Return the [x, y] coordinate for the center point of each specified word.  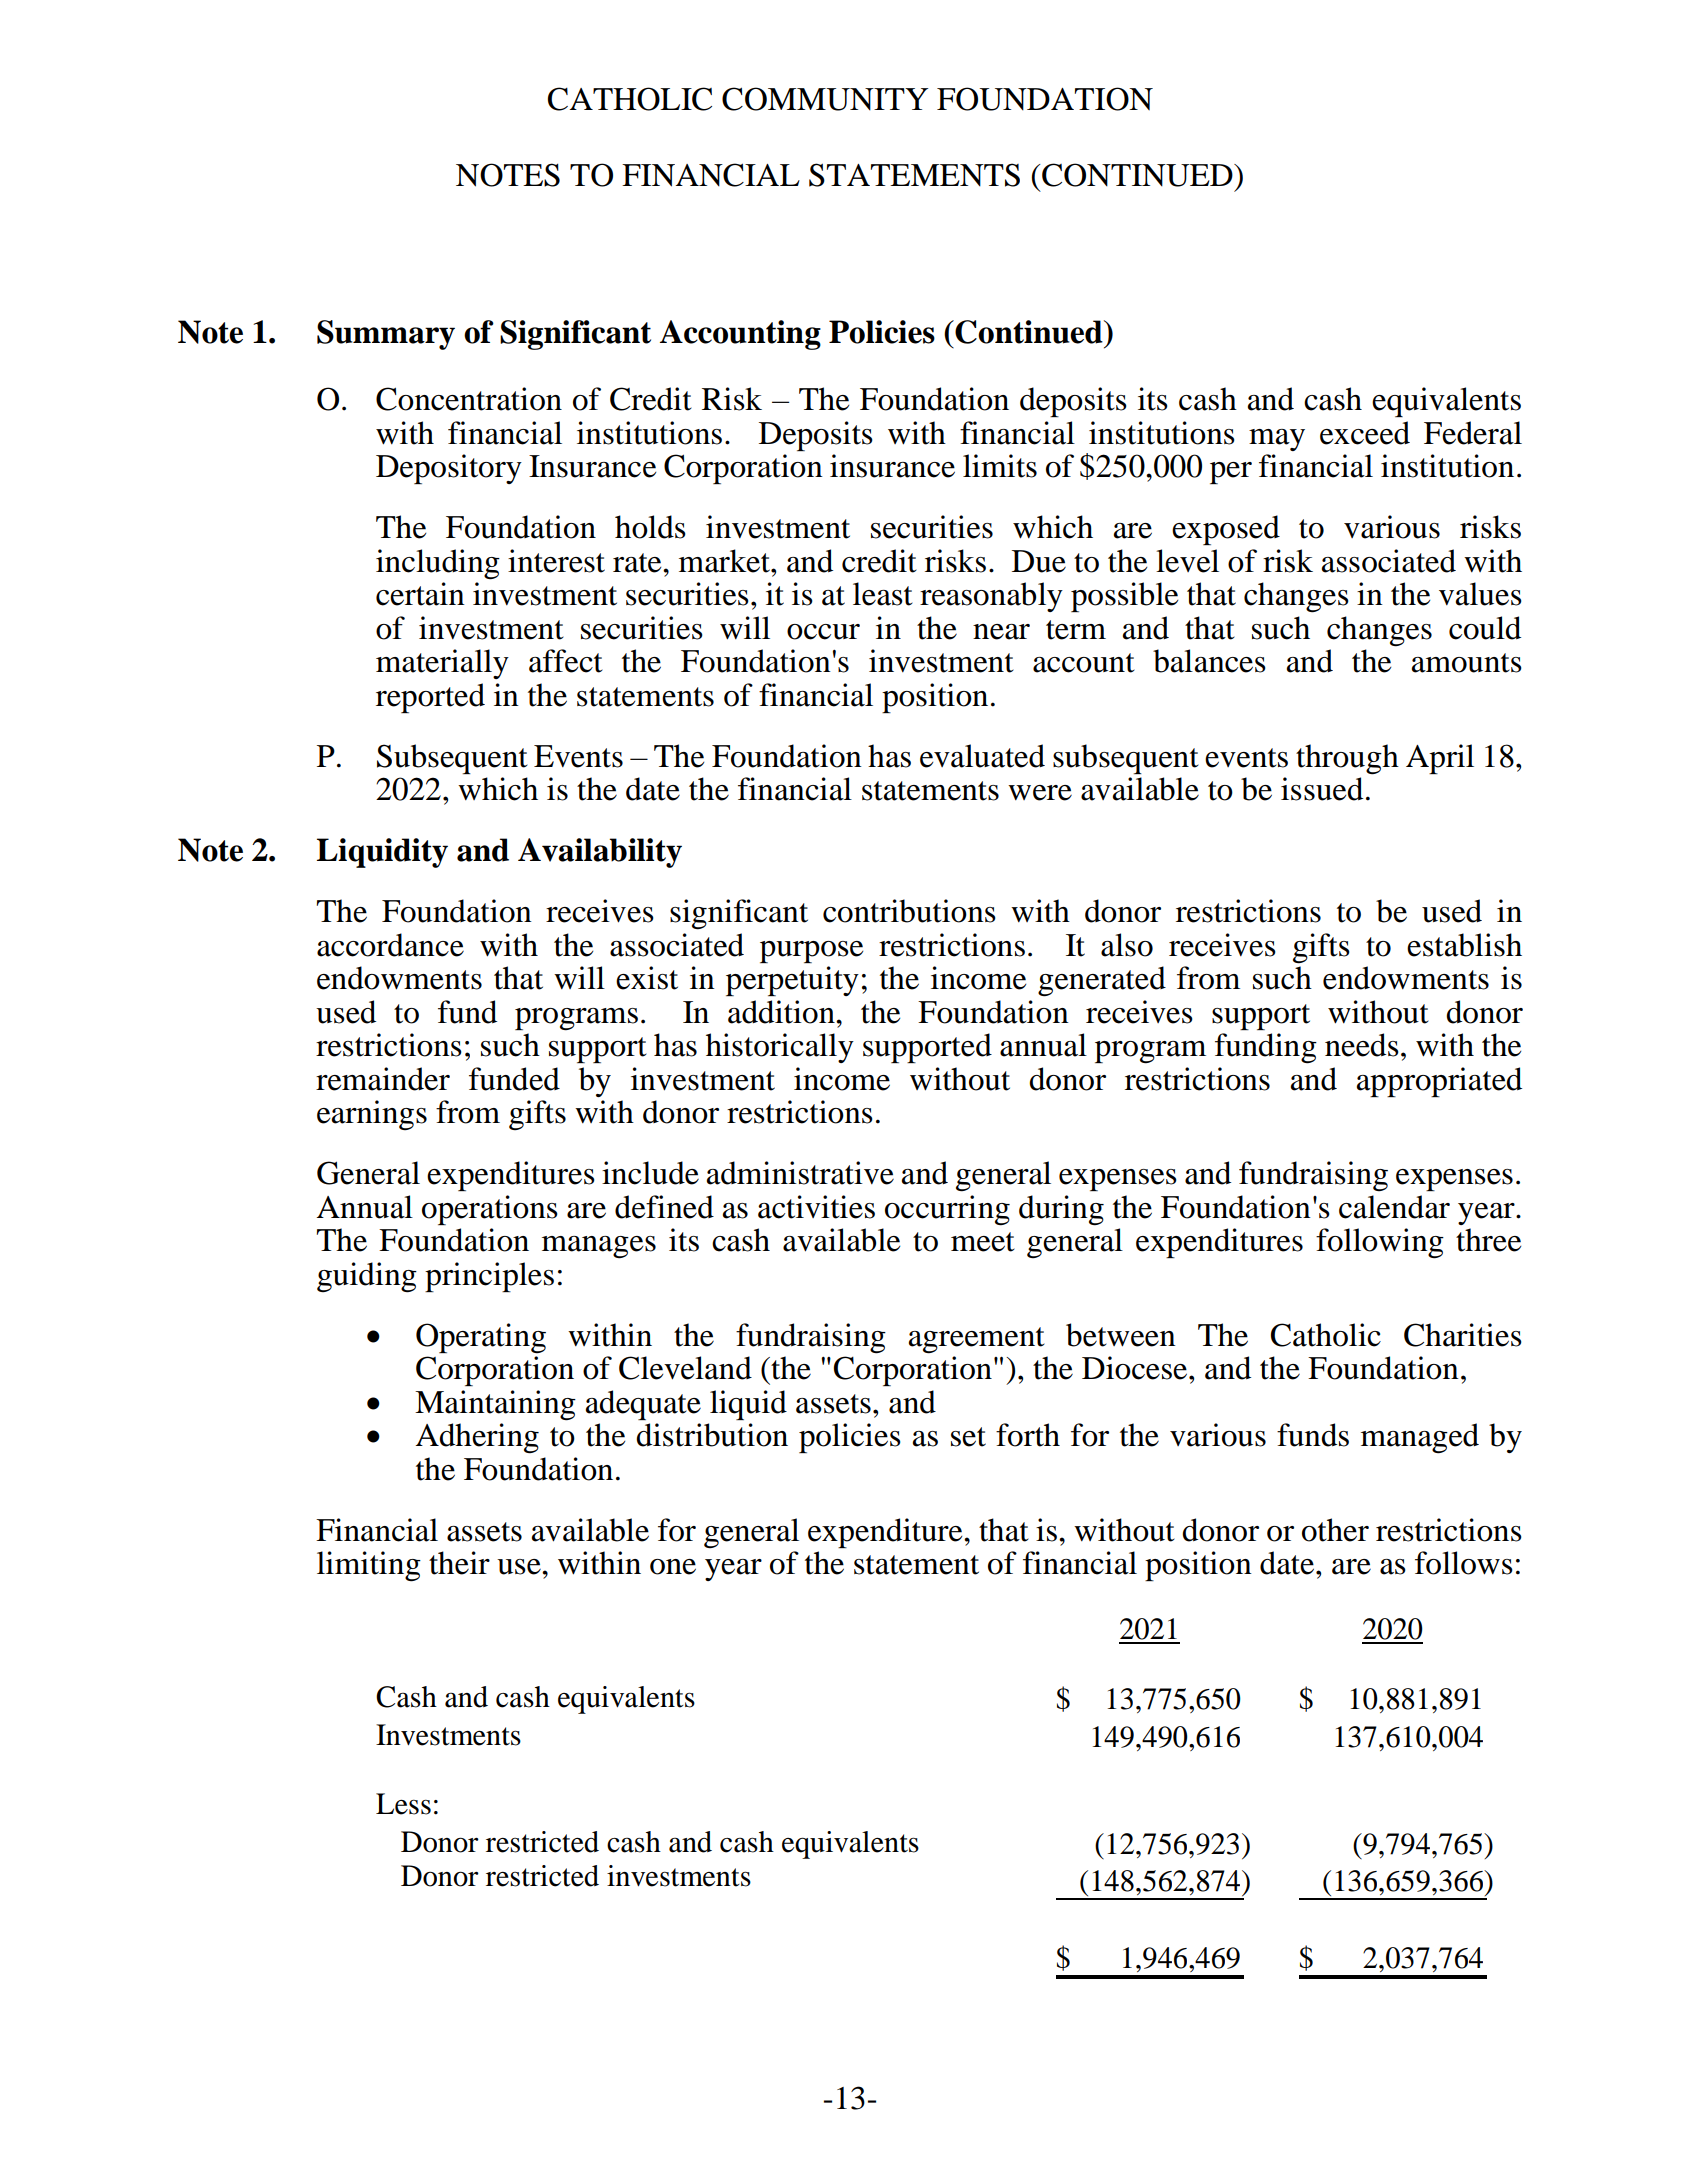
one [673, 1567]
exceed [1365, 433]
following [1380, 1243]
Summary [386, 335]
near [1001, 632]
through [1347, 759]
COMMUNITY [825, 99]
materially [442, 664]
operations [490, 1210]
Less [403, 1804]
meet [983, 1242]
